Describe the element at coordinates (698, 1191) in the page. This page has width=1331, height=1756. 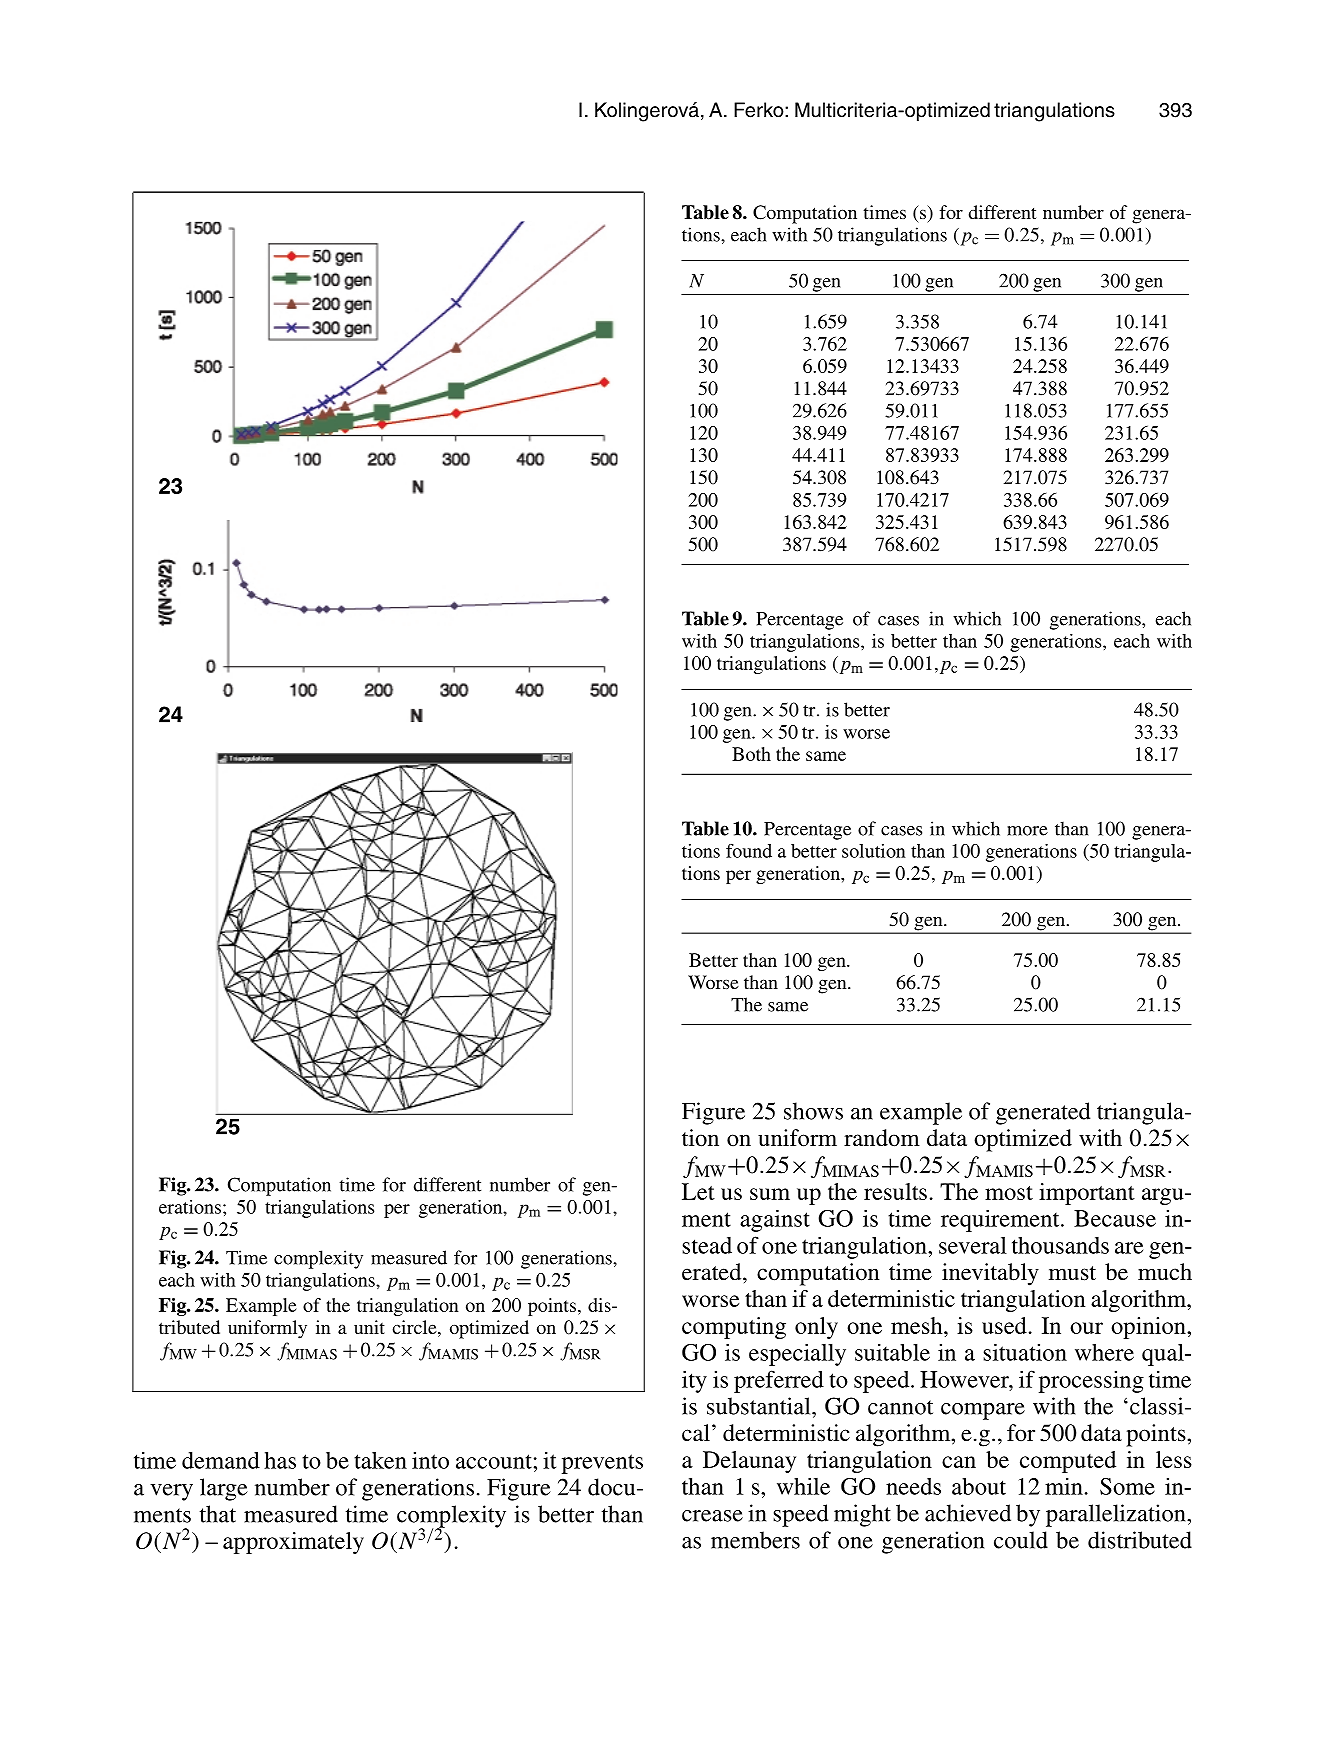
I see `Let` at that location.
